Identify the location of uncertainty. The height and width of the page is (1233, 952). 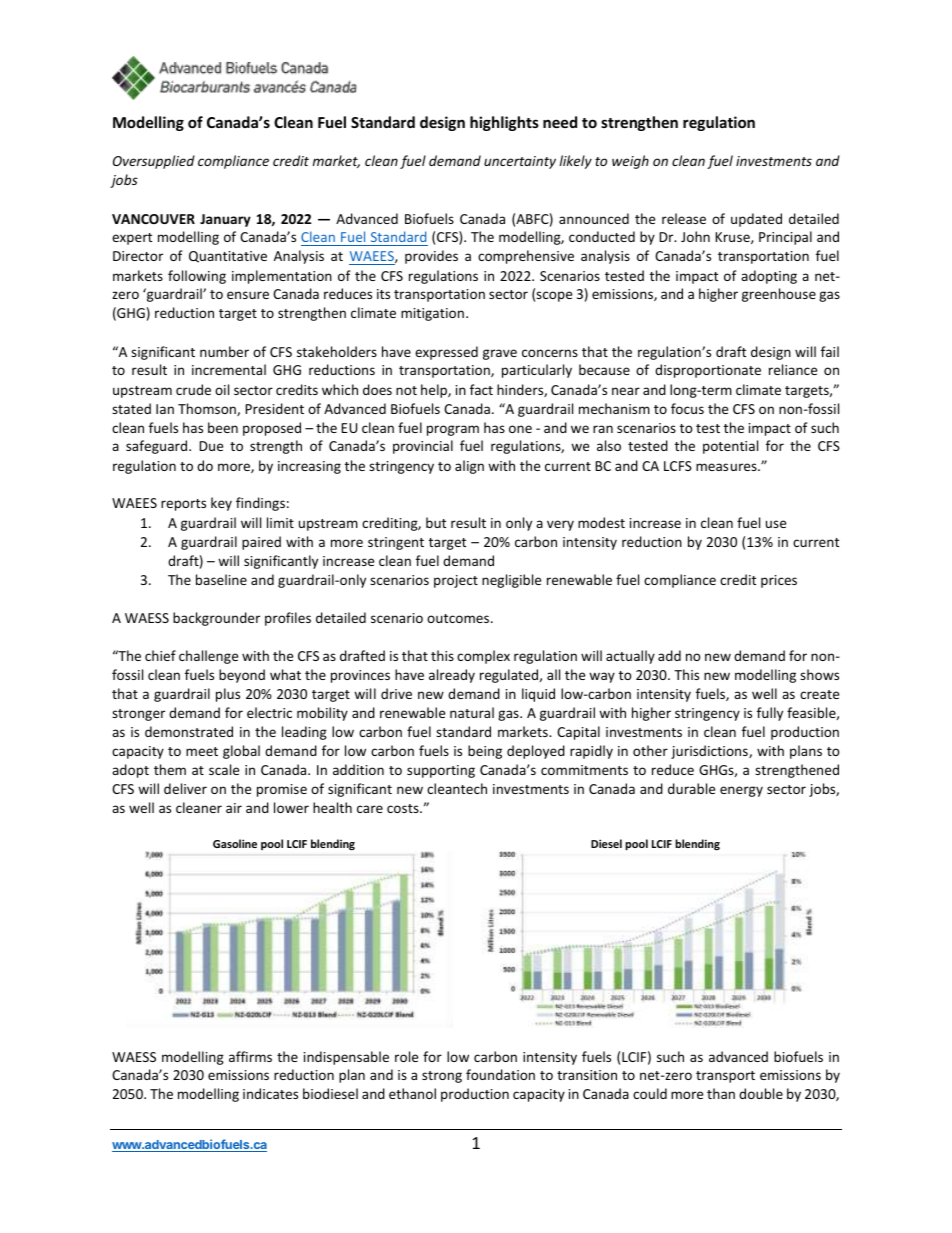
(520, 162).
